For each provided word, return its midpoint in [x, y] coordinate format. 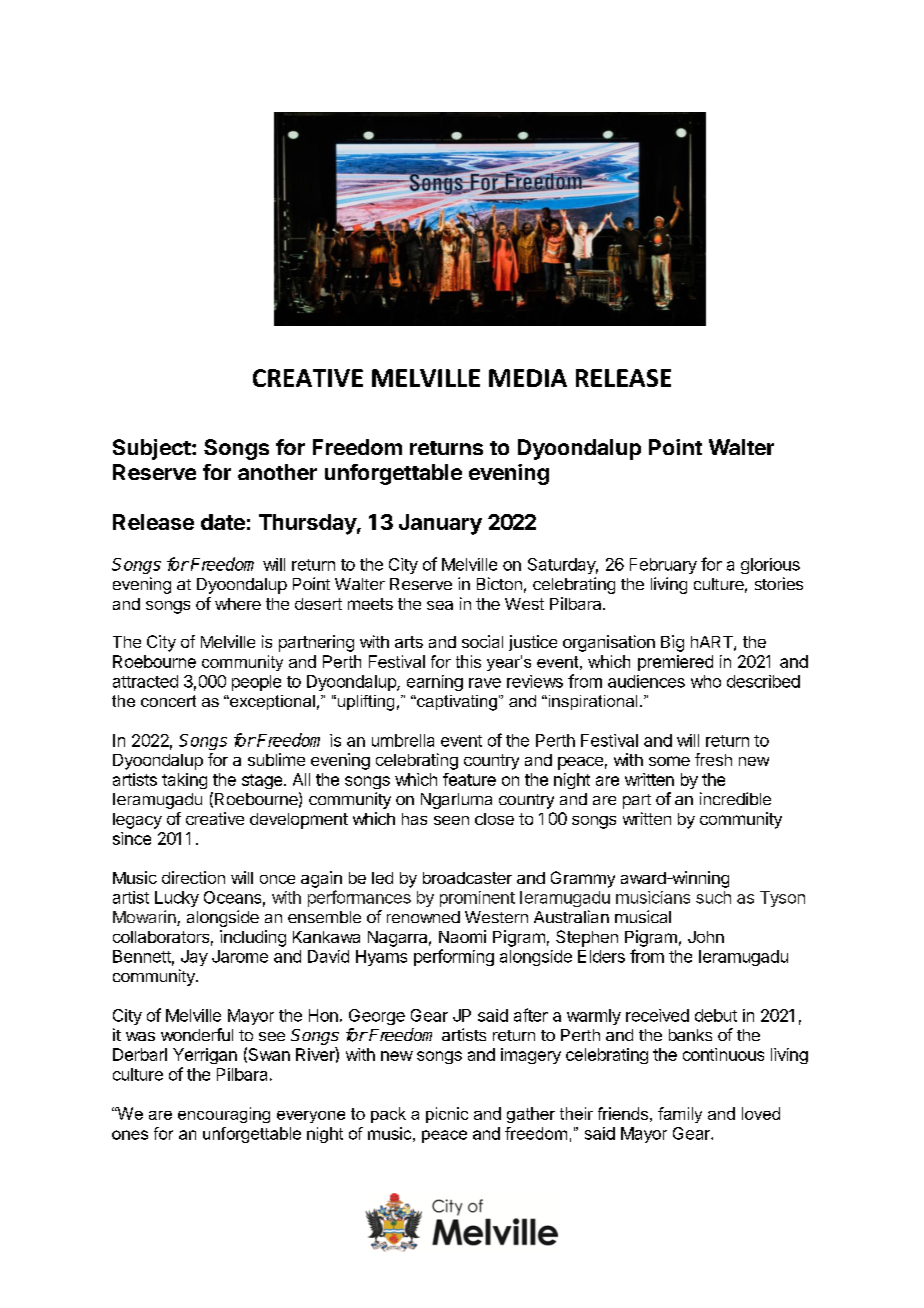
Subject [152, 449]
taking [184, 781]
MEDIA [528, 378]
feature [469, 779]
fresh [713, 759]
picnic [447, 1115]
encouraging [224, 1115]
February [663, 566]
